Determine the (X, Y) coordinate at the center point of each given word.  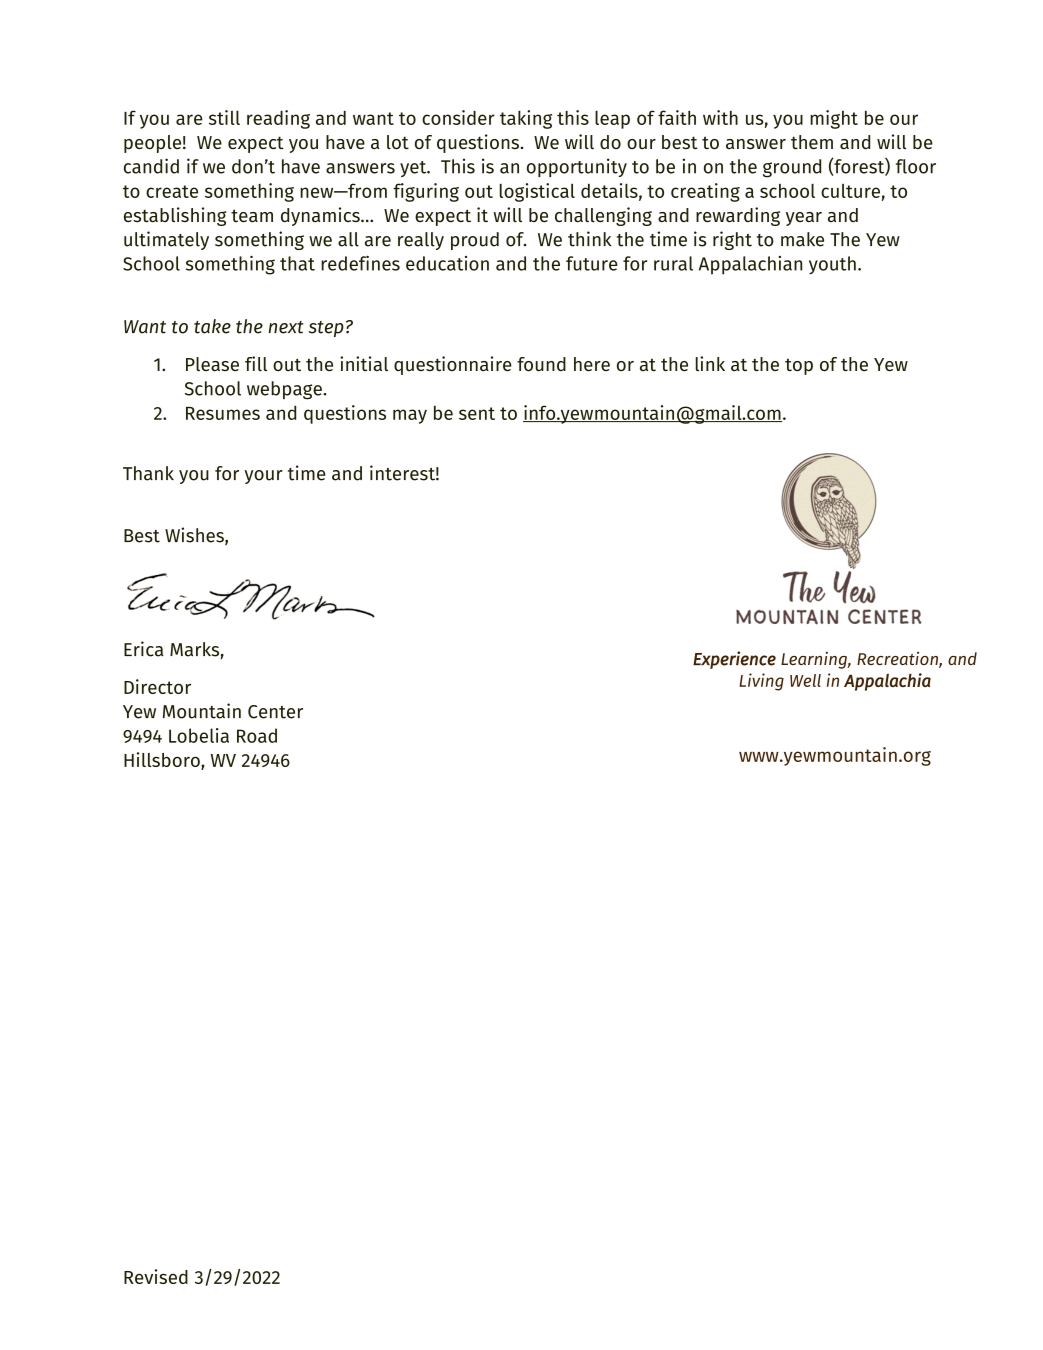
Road (257, 735)
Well (805, 680)
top (799, 367)
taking (526, 119)
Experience (734, 660)
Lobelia (199, 735)
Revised (156, 1276)
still (224, 117)
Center (275, 712)
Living (761, 682)
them (812, 142)
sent (477, 413)
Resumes (223, 413)
